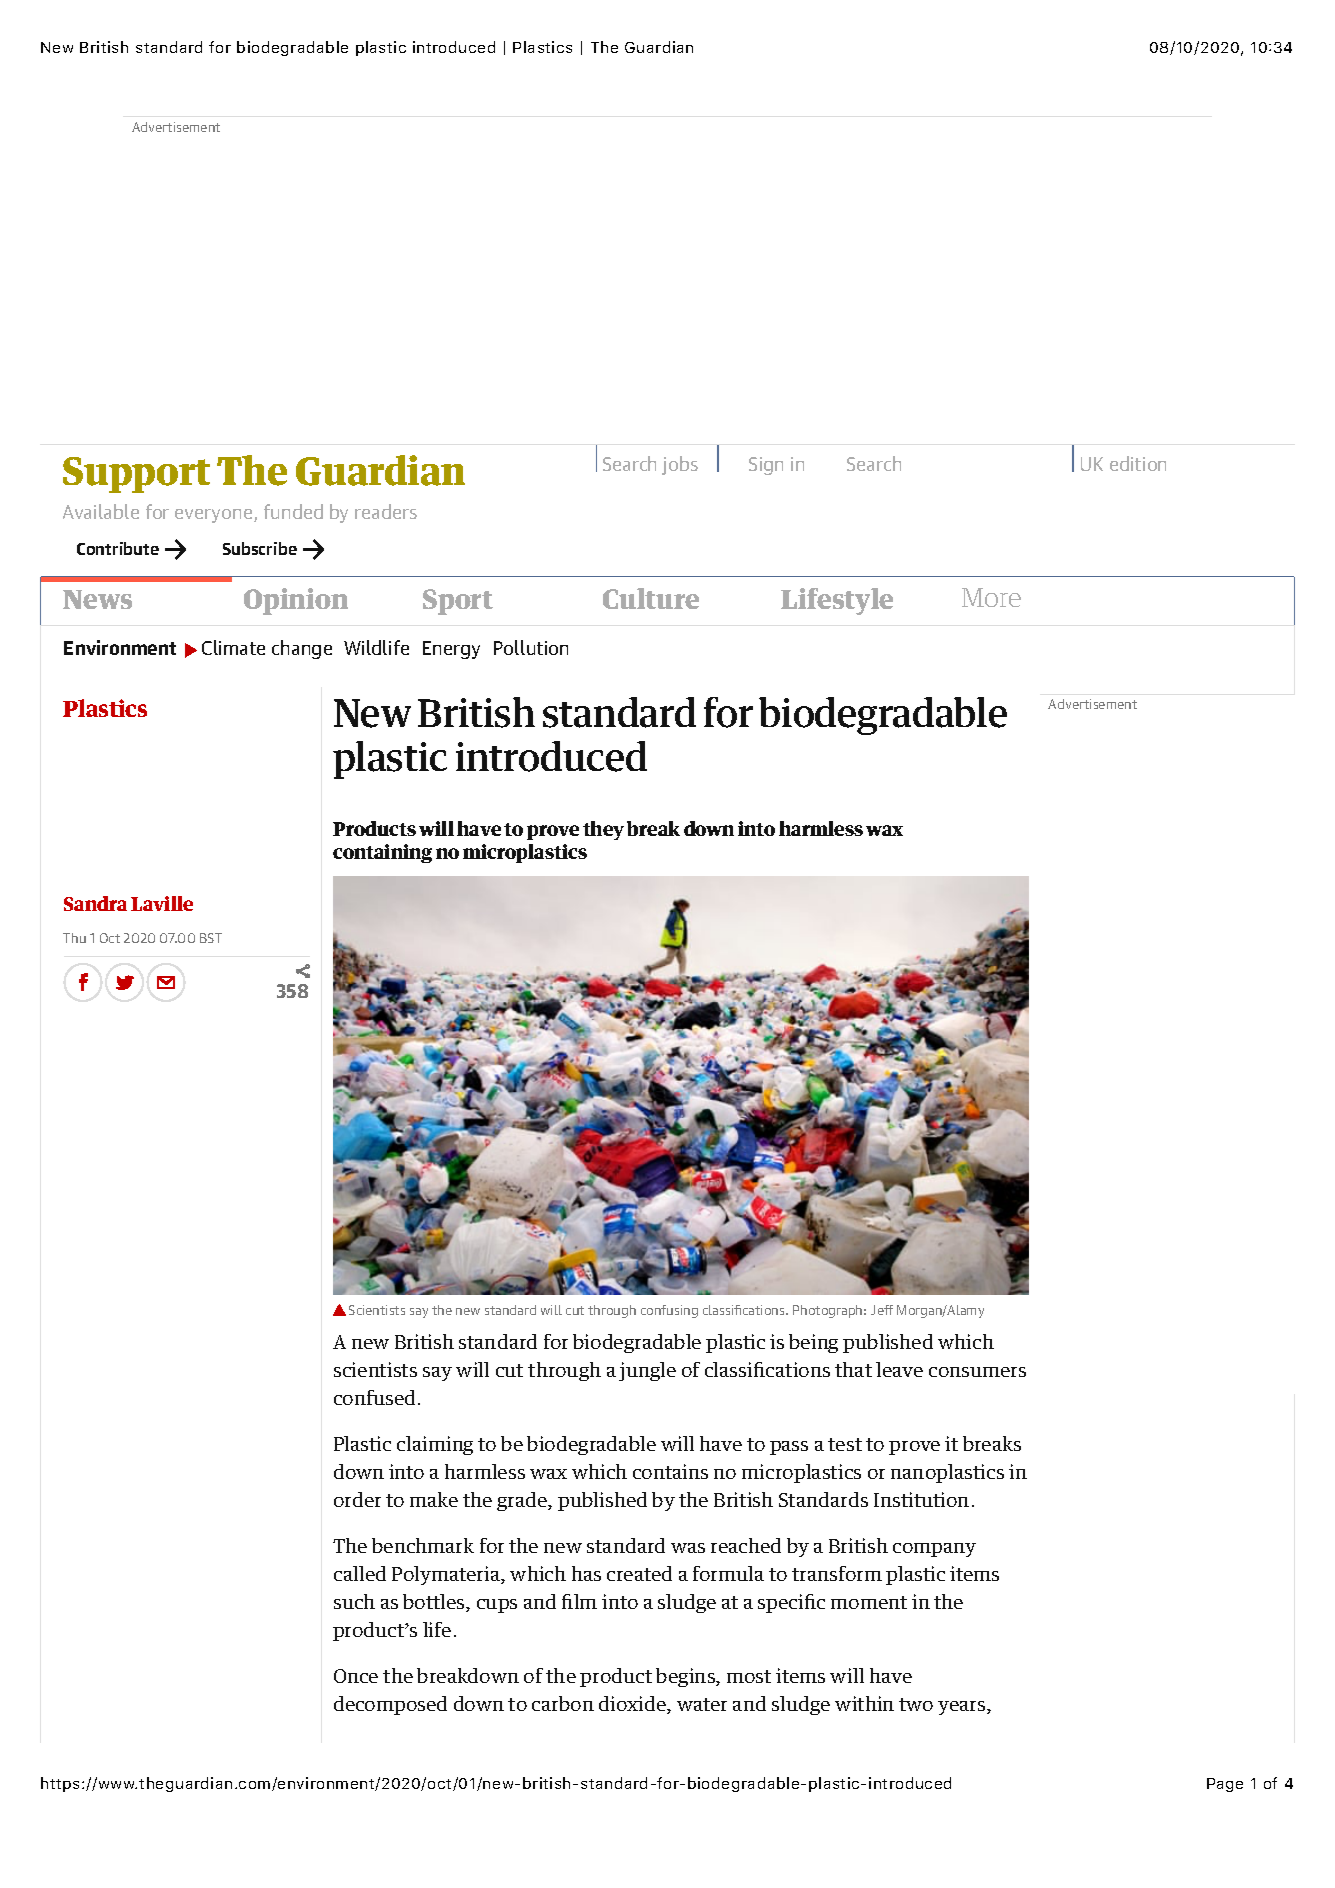  Describe the element at coordinates (603, 830) in the screenshot. I see `they` at that location.
